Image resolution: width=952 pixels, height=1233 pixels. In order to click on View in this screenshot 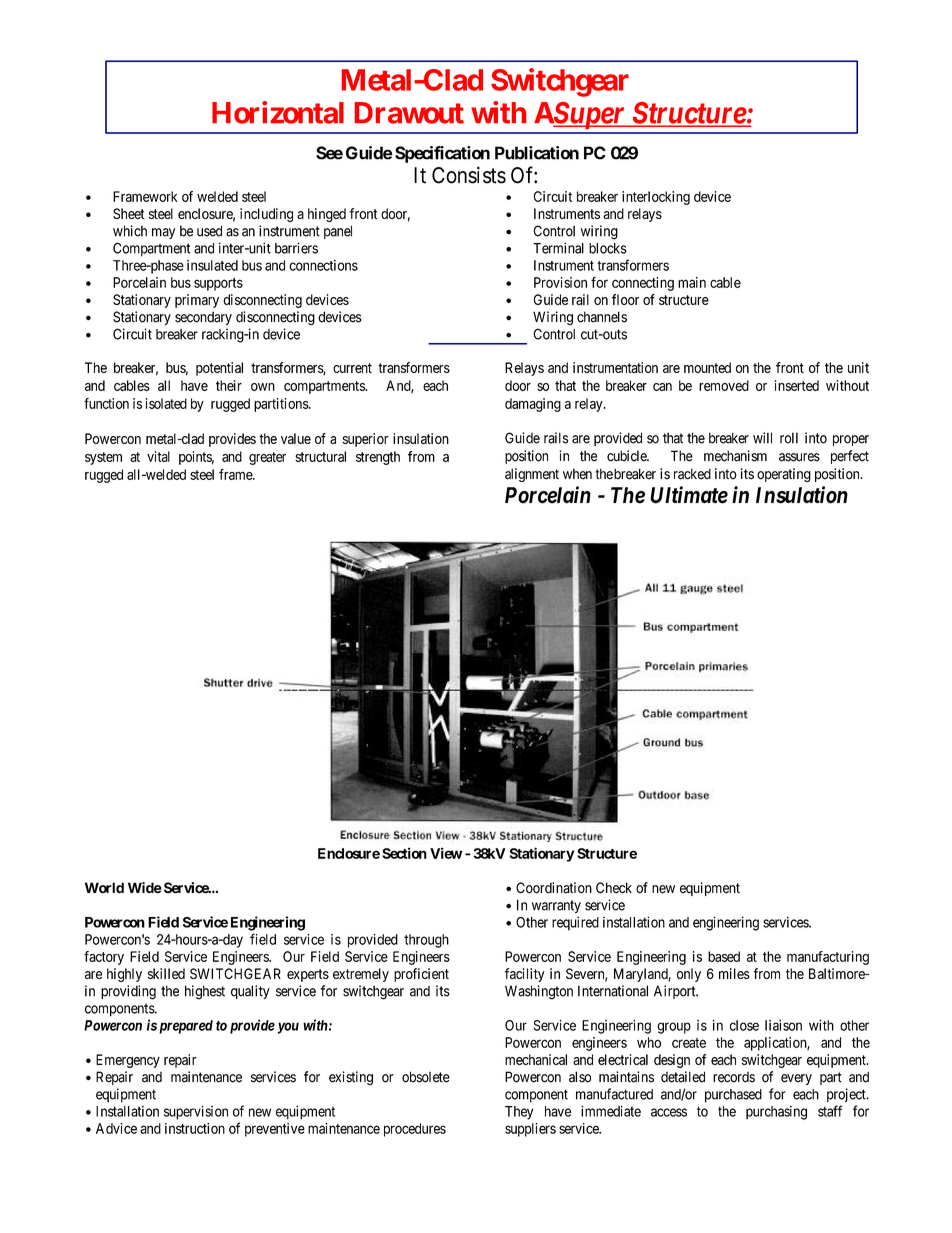, I will do `click(446, 853)`.
